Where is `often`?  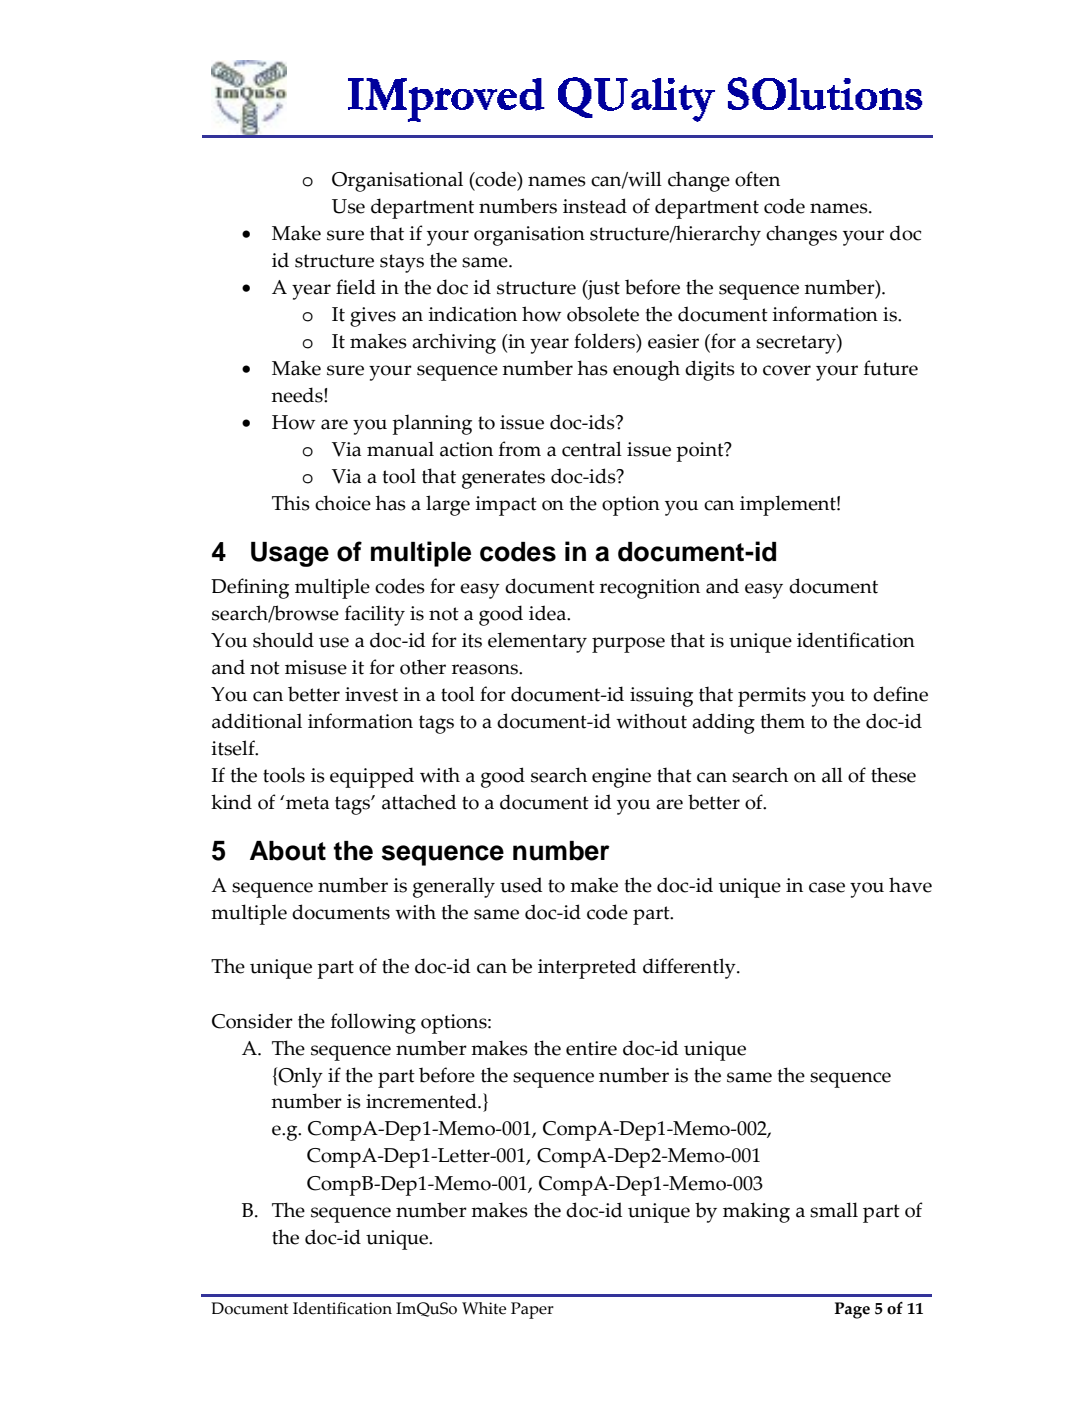 often is located at coordinates (757, 179).
